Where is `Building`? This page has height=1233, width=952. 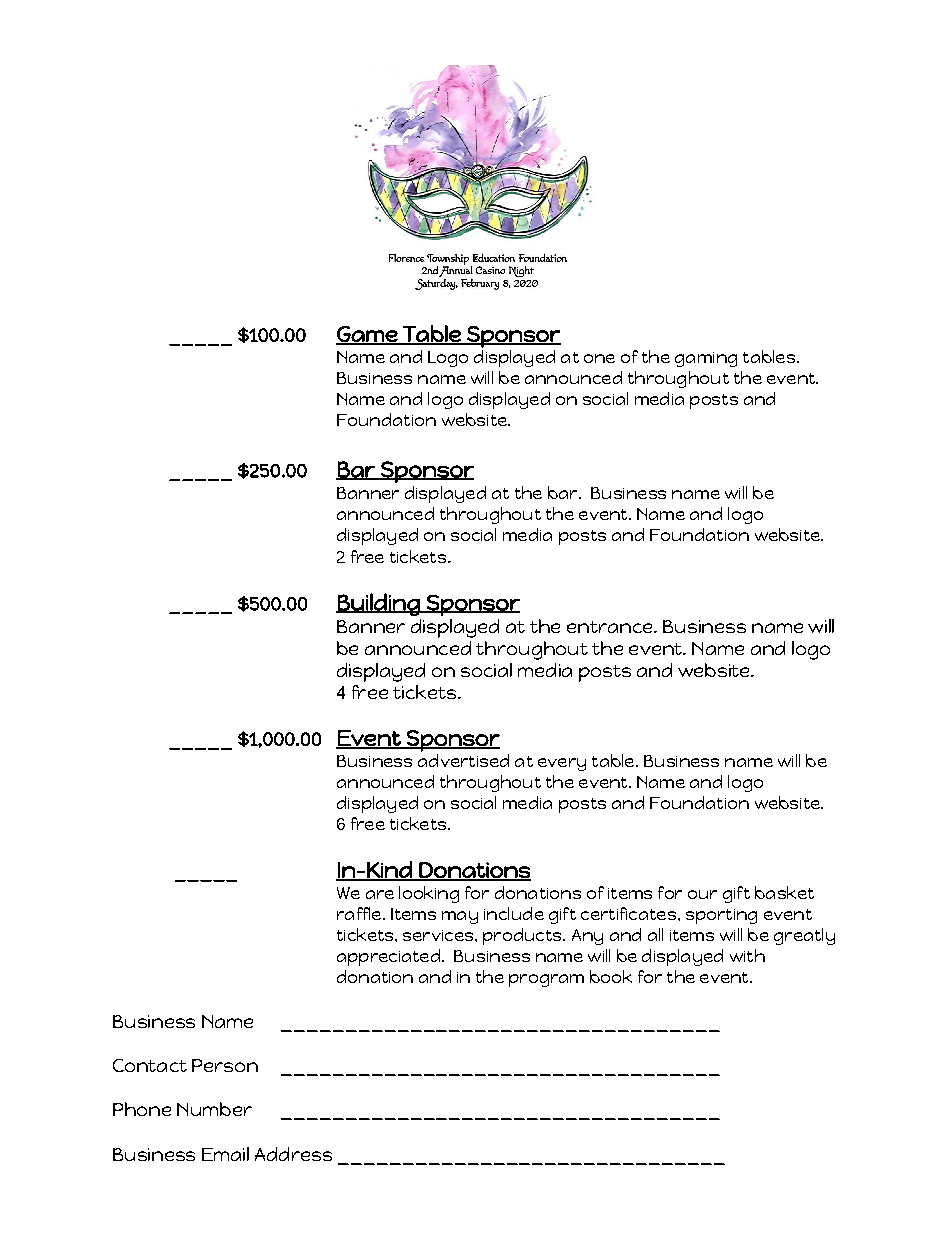
Building is located at coordinates (379, 604).
